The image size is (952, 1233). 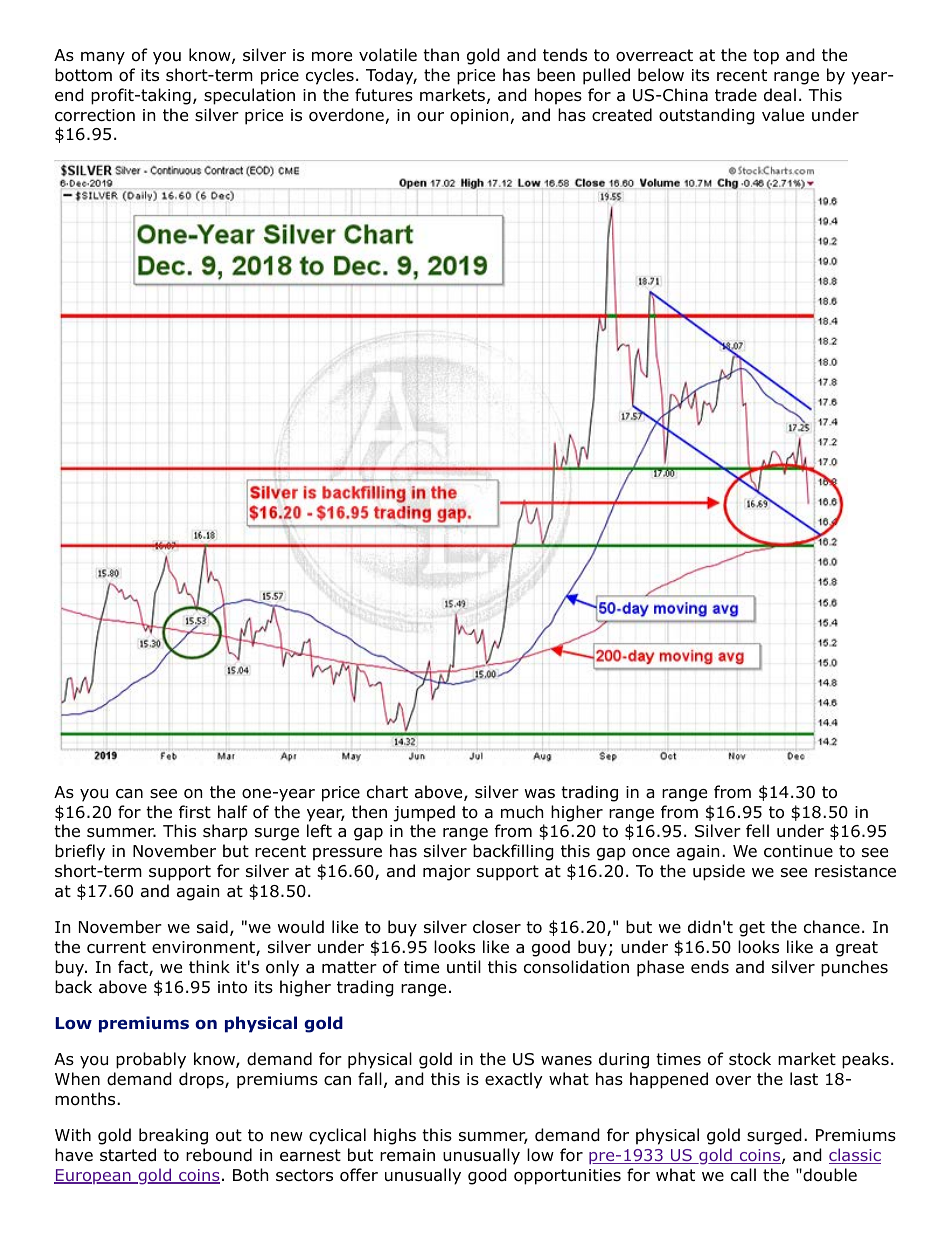 I want to click on correction, so click(x=95, y=115).
